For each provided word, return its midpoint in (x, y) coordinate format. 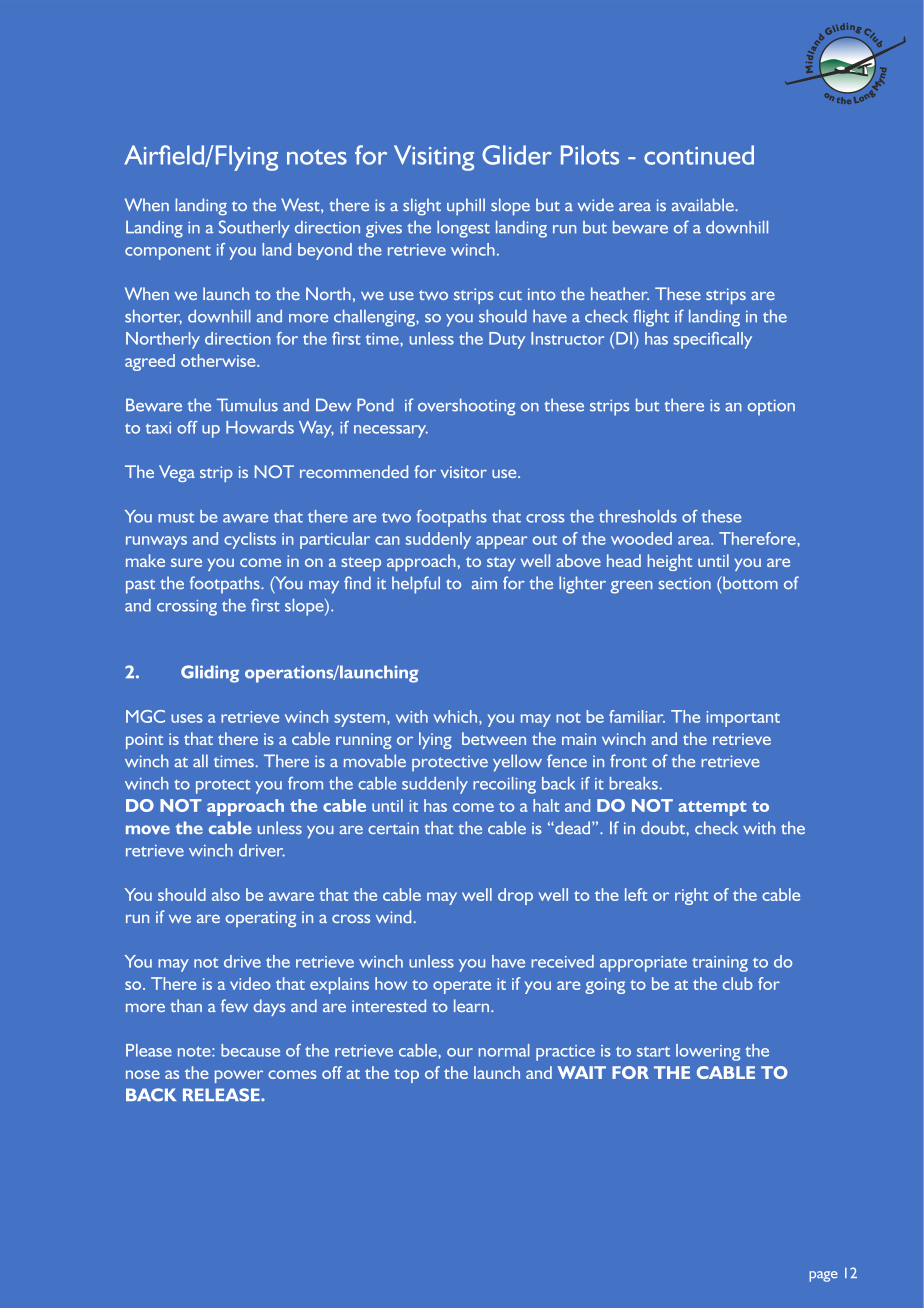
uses (187, 718)
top (406, 1076)
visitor (464, 472)
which (456, 716)
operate (462, 987)
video (250, 983)
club (737, 983)
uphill (466, 207)
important (743, 719)
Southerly (254, 229)
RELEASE (222, 1095)
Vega (177, 473)
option (771, 407)
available (704, 204)
